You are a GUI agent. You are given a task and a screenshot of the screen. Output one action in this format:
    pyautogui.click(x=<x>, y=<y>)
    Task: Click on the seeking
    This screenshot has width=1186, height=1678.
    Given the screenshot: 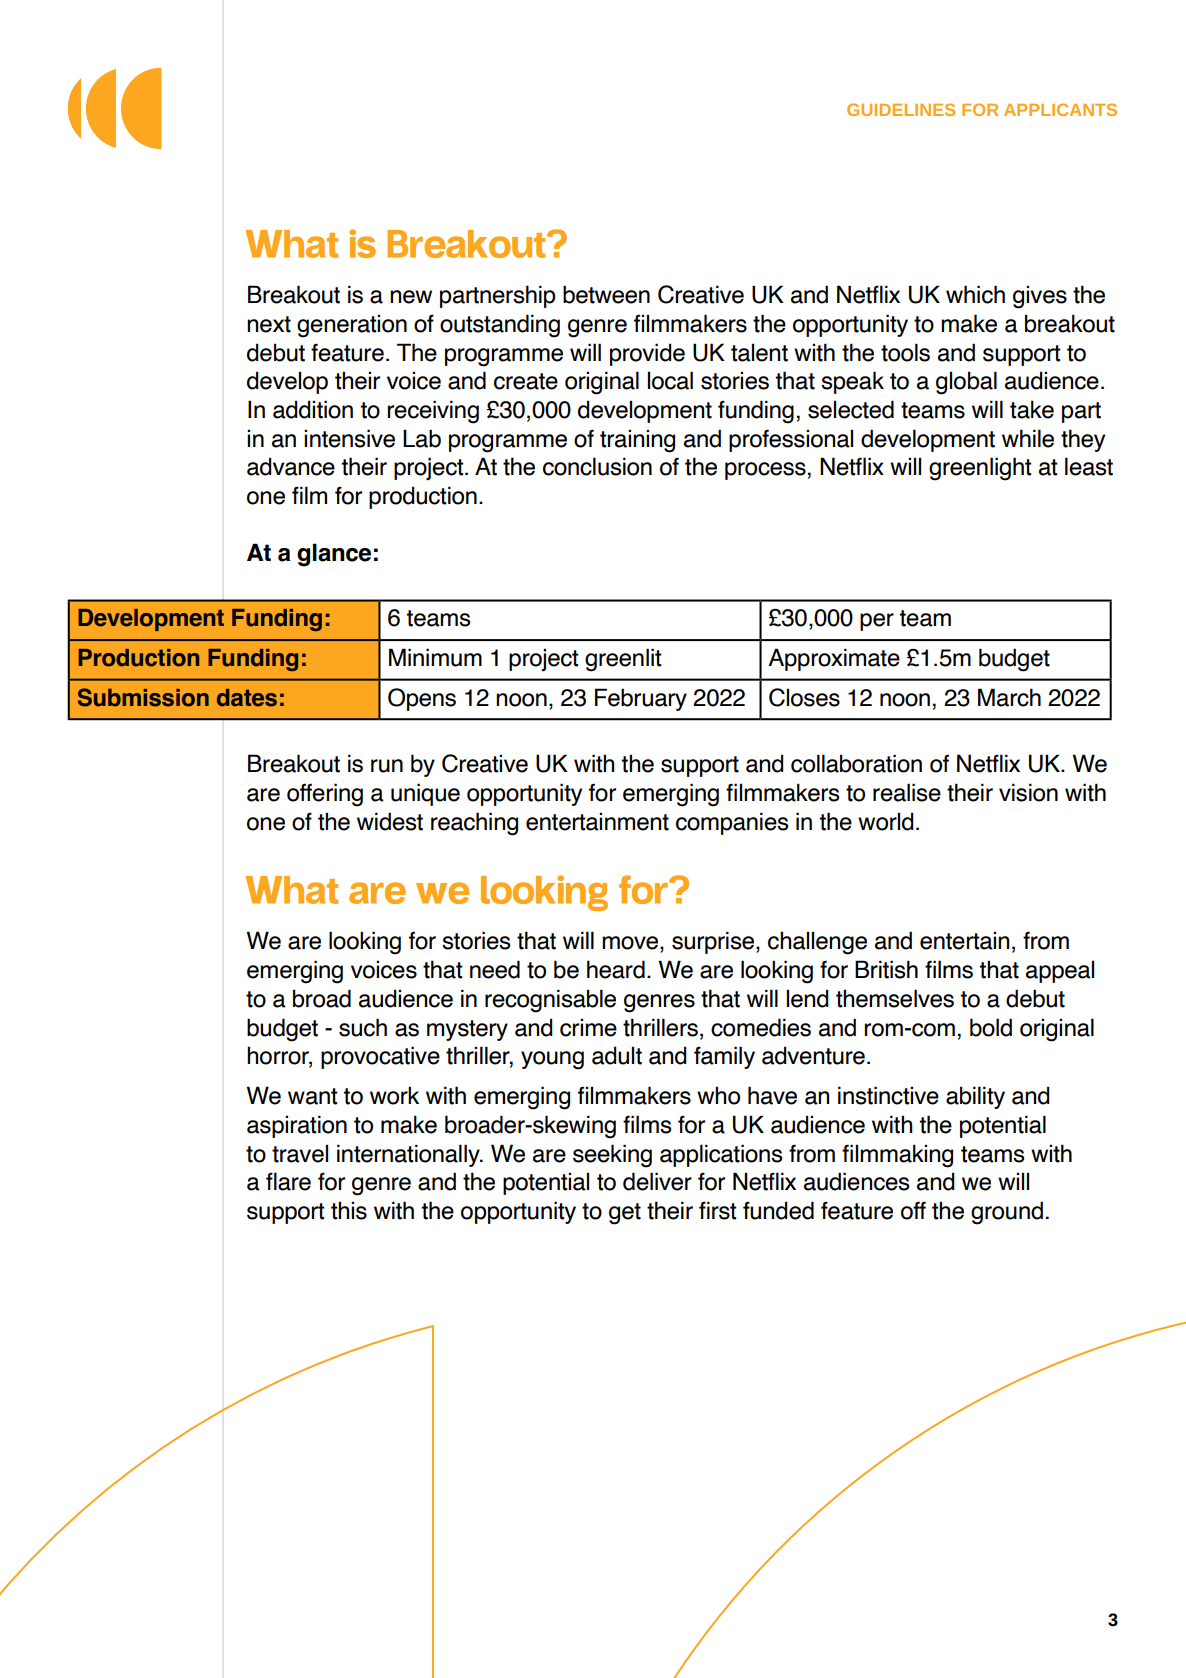 What is the action you would take?
    pyautogui.click(x=612, y=1156)
